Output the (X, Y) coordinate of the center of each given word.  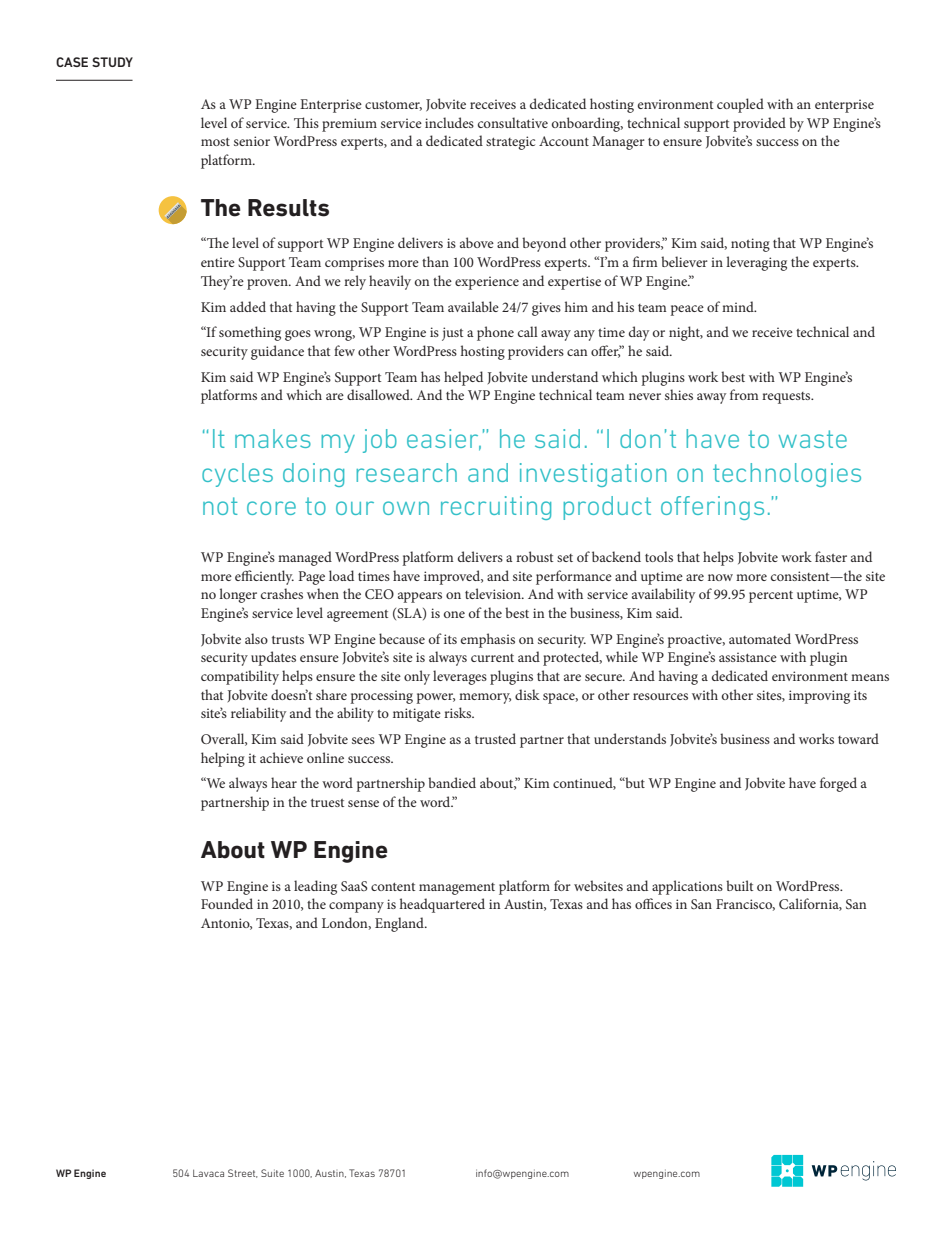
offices (653, 903)
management (457, 889)
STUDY (112, 62)
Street (243, 1173)
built (739, 885)
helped (463, 378)
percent (771, 597)
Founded (227, 903)
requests (787, 398)
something (250, 333)
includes (449, 122)
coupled (740, 105)
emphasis (488, 640)
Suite (272, 1173)
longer (238, 595)
